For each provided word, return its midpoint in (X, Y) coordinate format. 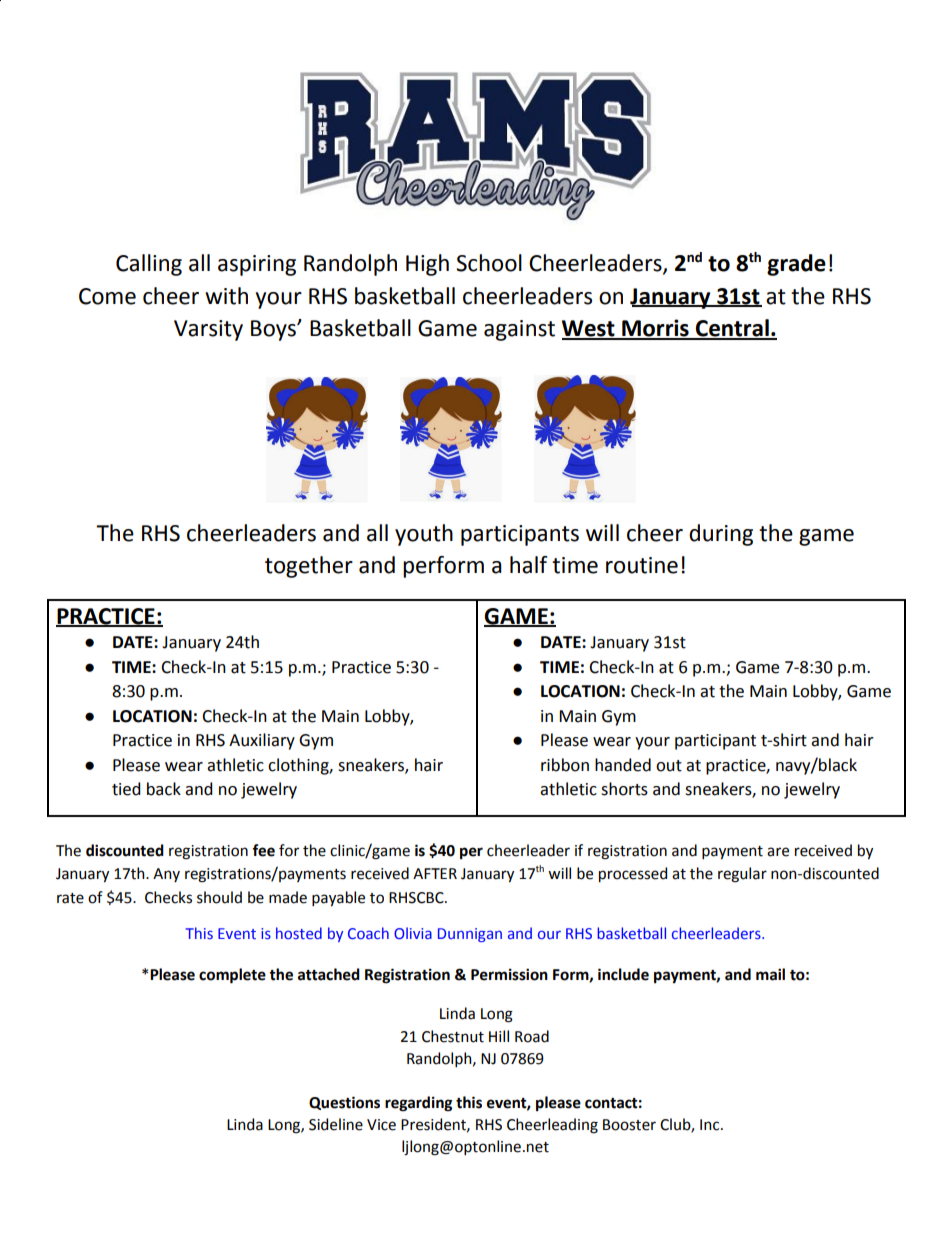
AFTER (435, 873)
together (309, 567)
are (778, 852)
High (427, 265)
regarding (418, 1104)
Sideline (336, 1124)
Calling (149, 265)
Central (732, 329)
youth (424, 535)
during (721, 535)
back (164, 789)
